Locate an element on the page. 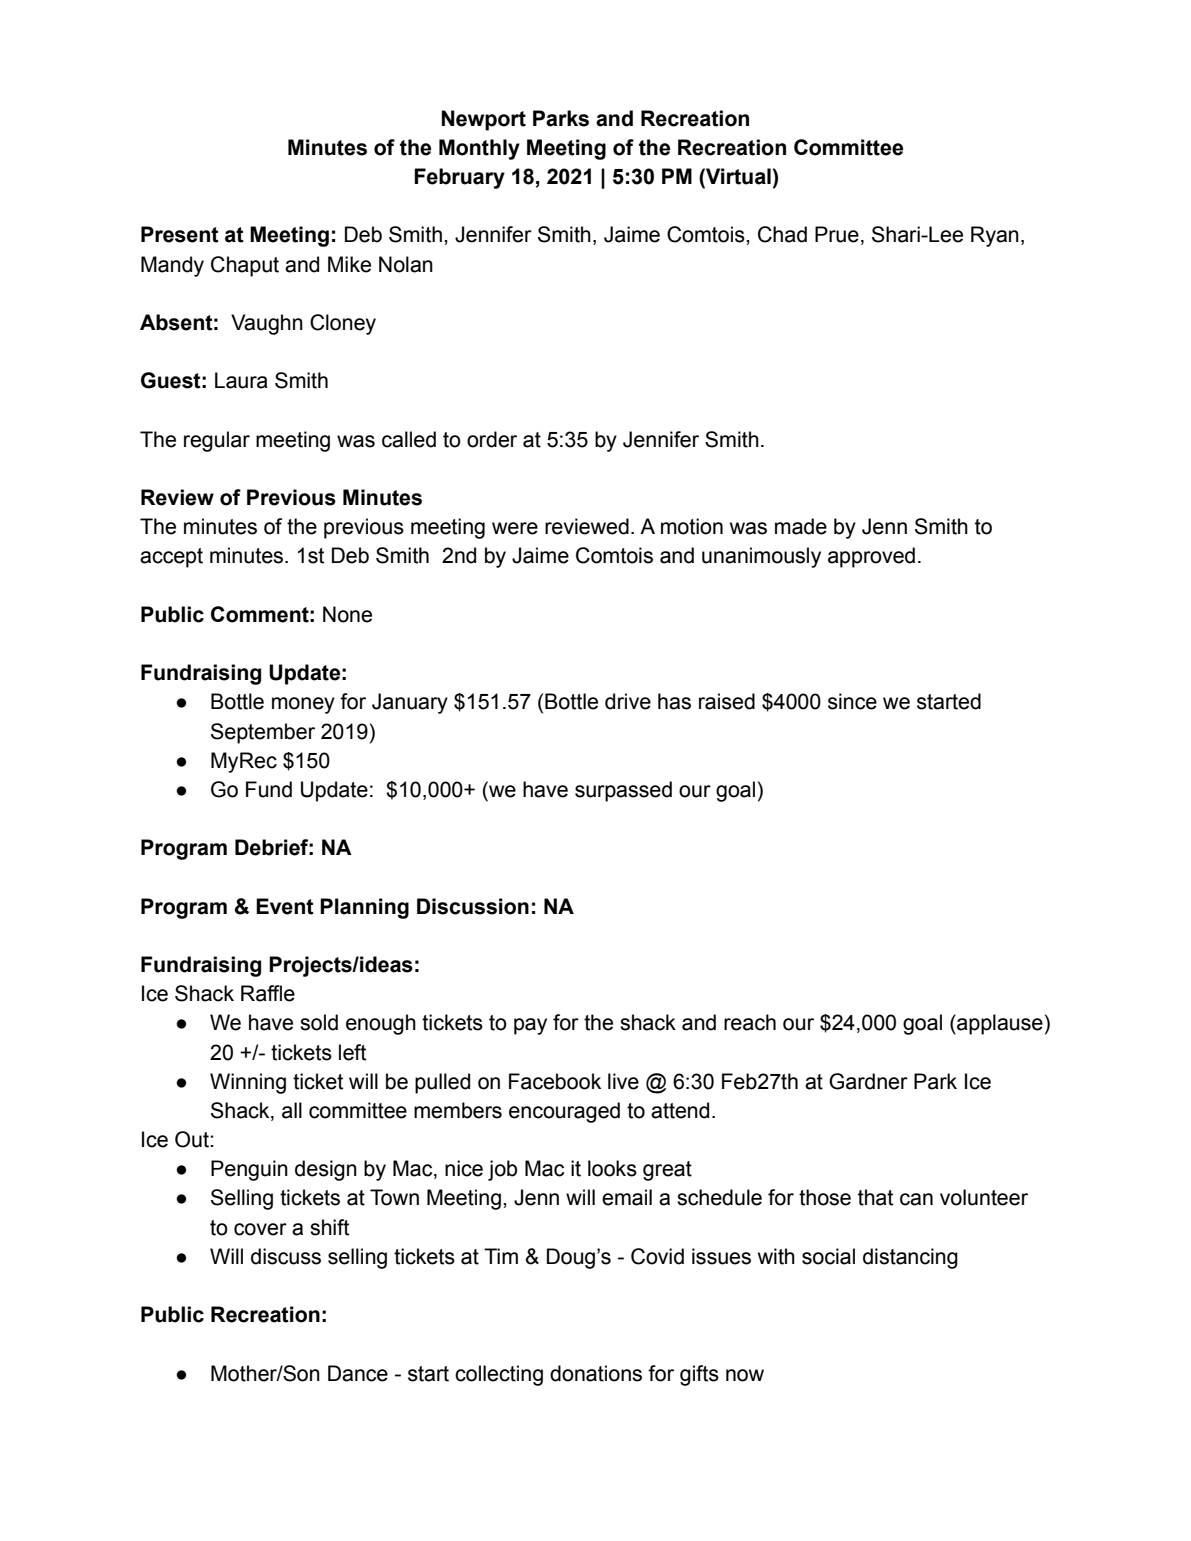  Prue is located at coordinates (837, 234).
